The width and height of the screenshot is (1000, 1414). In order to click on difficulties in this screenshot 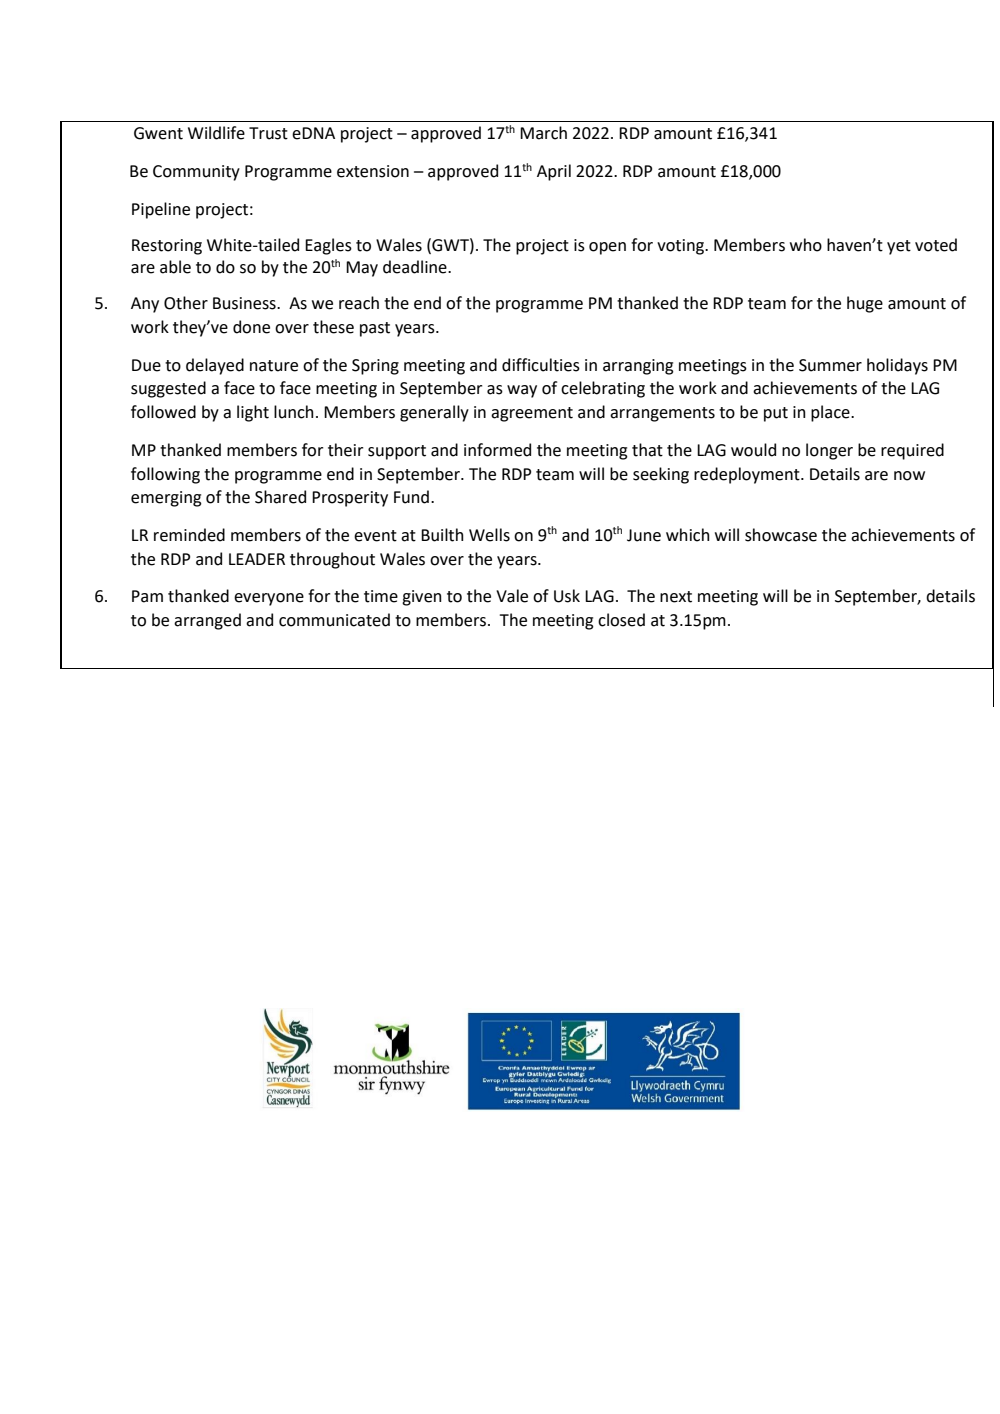, I will do `click(541, 365)`.
